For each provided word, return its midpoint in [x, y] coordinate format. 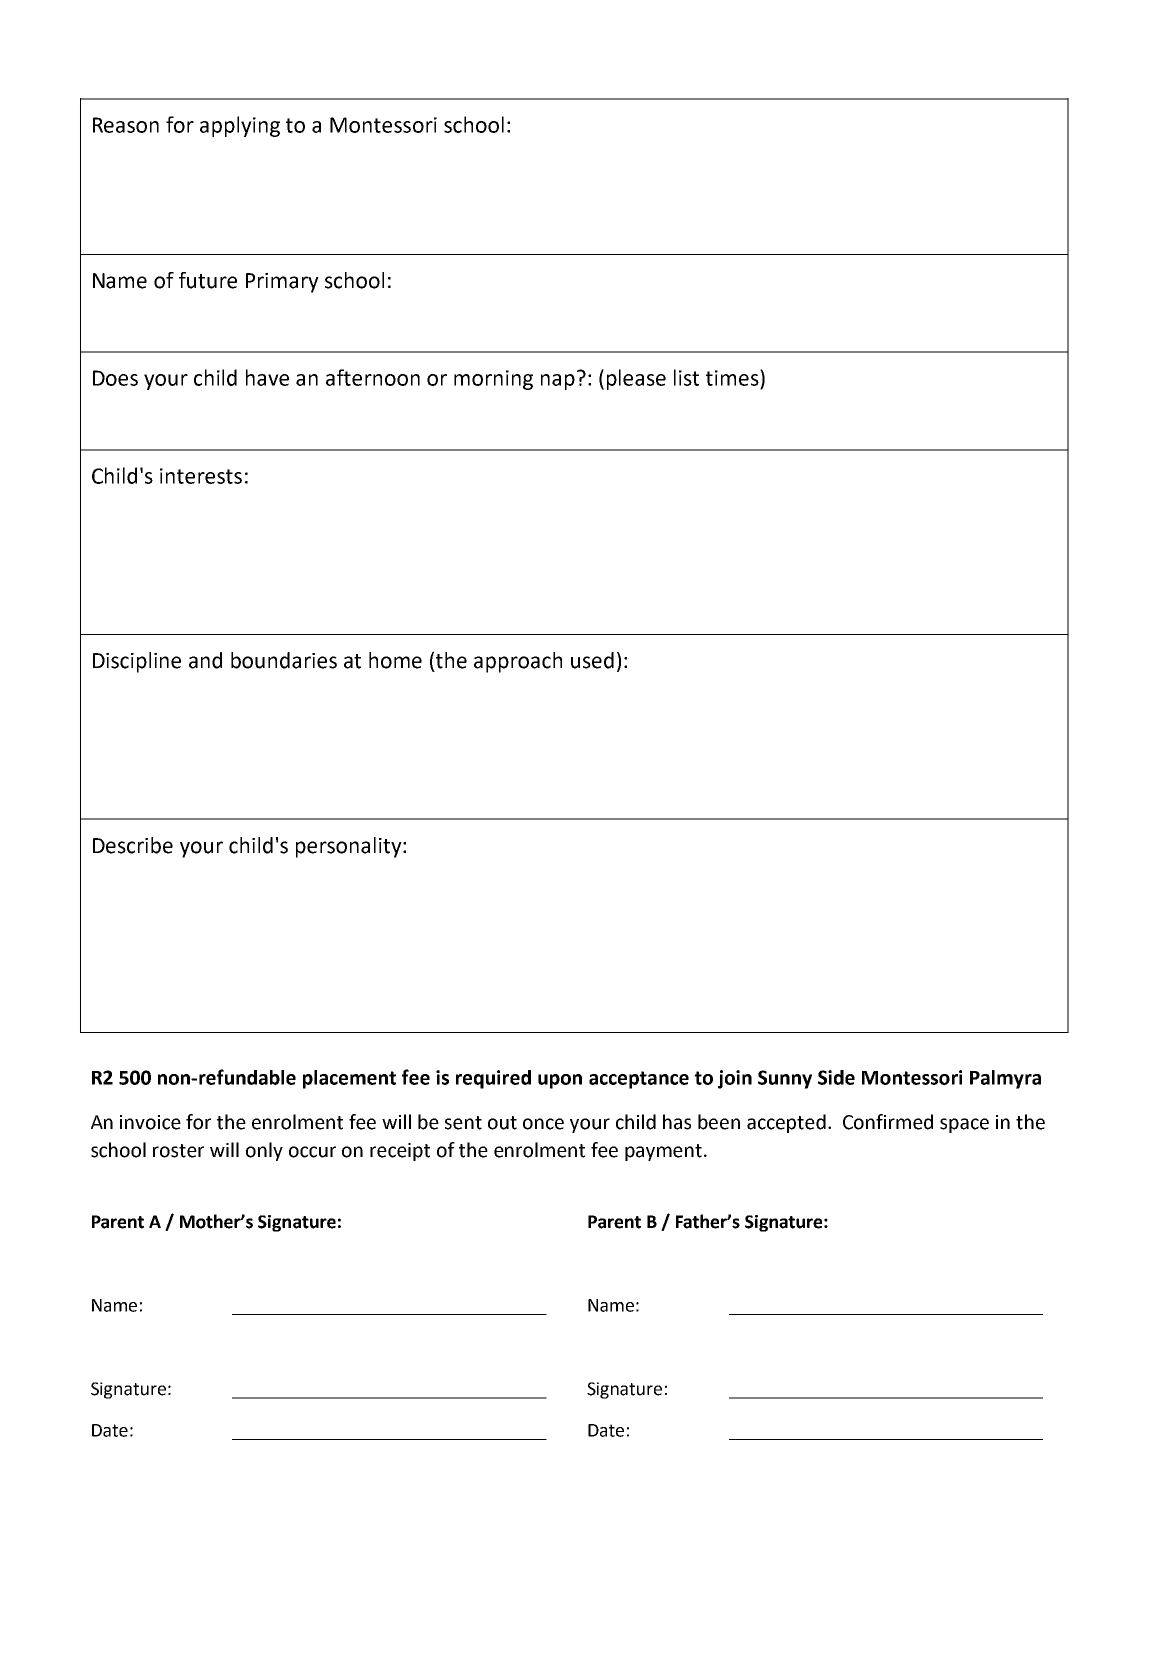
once [543, 1124]
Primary [282, 283]
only [264, 1151]
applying [240, 126]
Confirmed [888, 1122]
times [733, 377]
